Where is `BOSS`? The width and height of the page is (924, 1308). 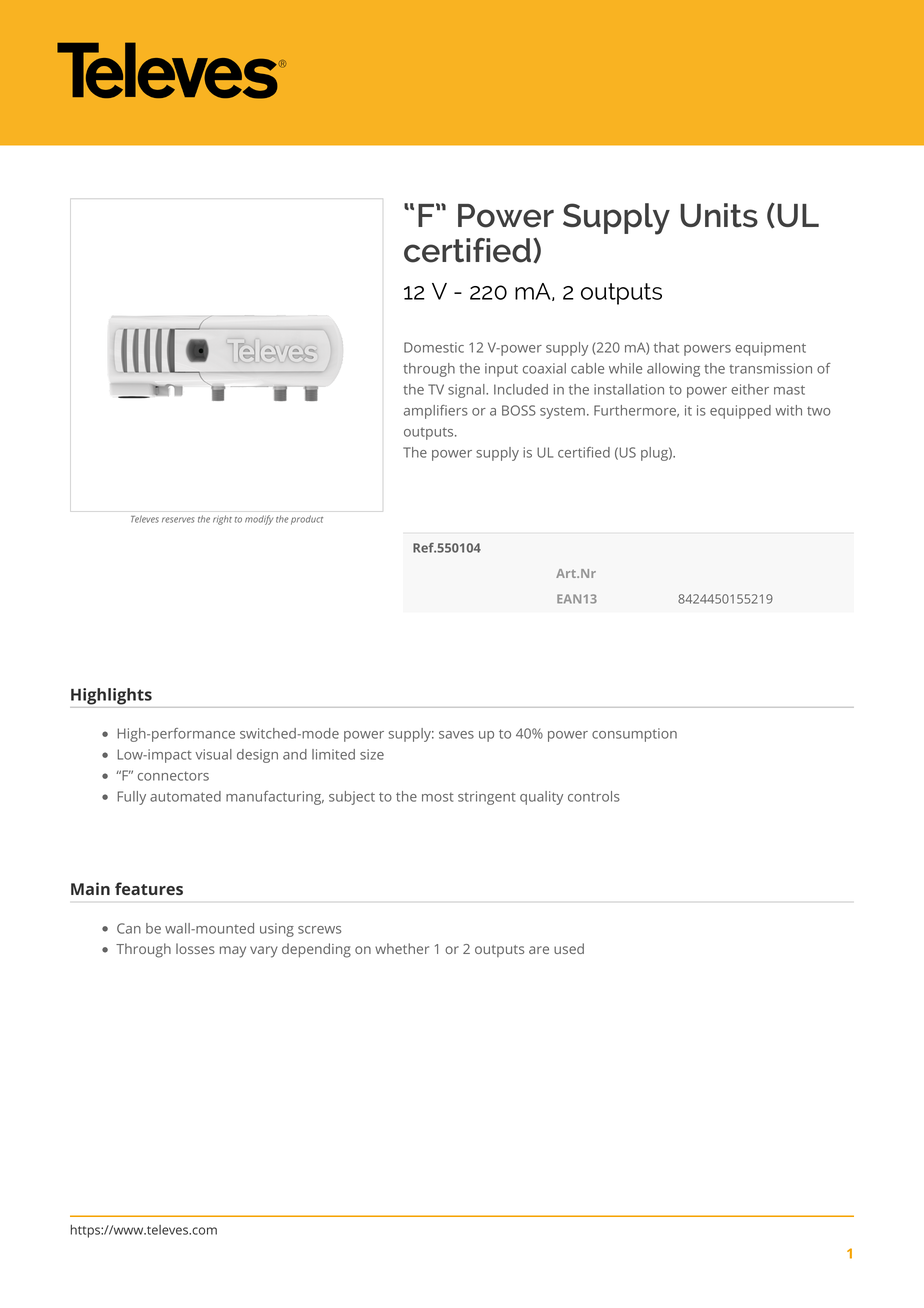 BOSS is located at coordinates (519, 410).
